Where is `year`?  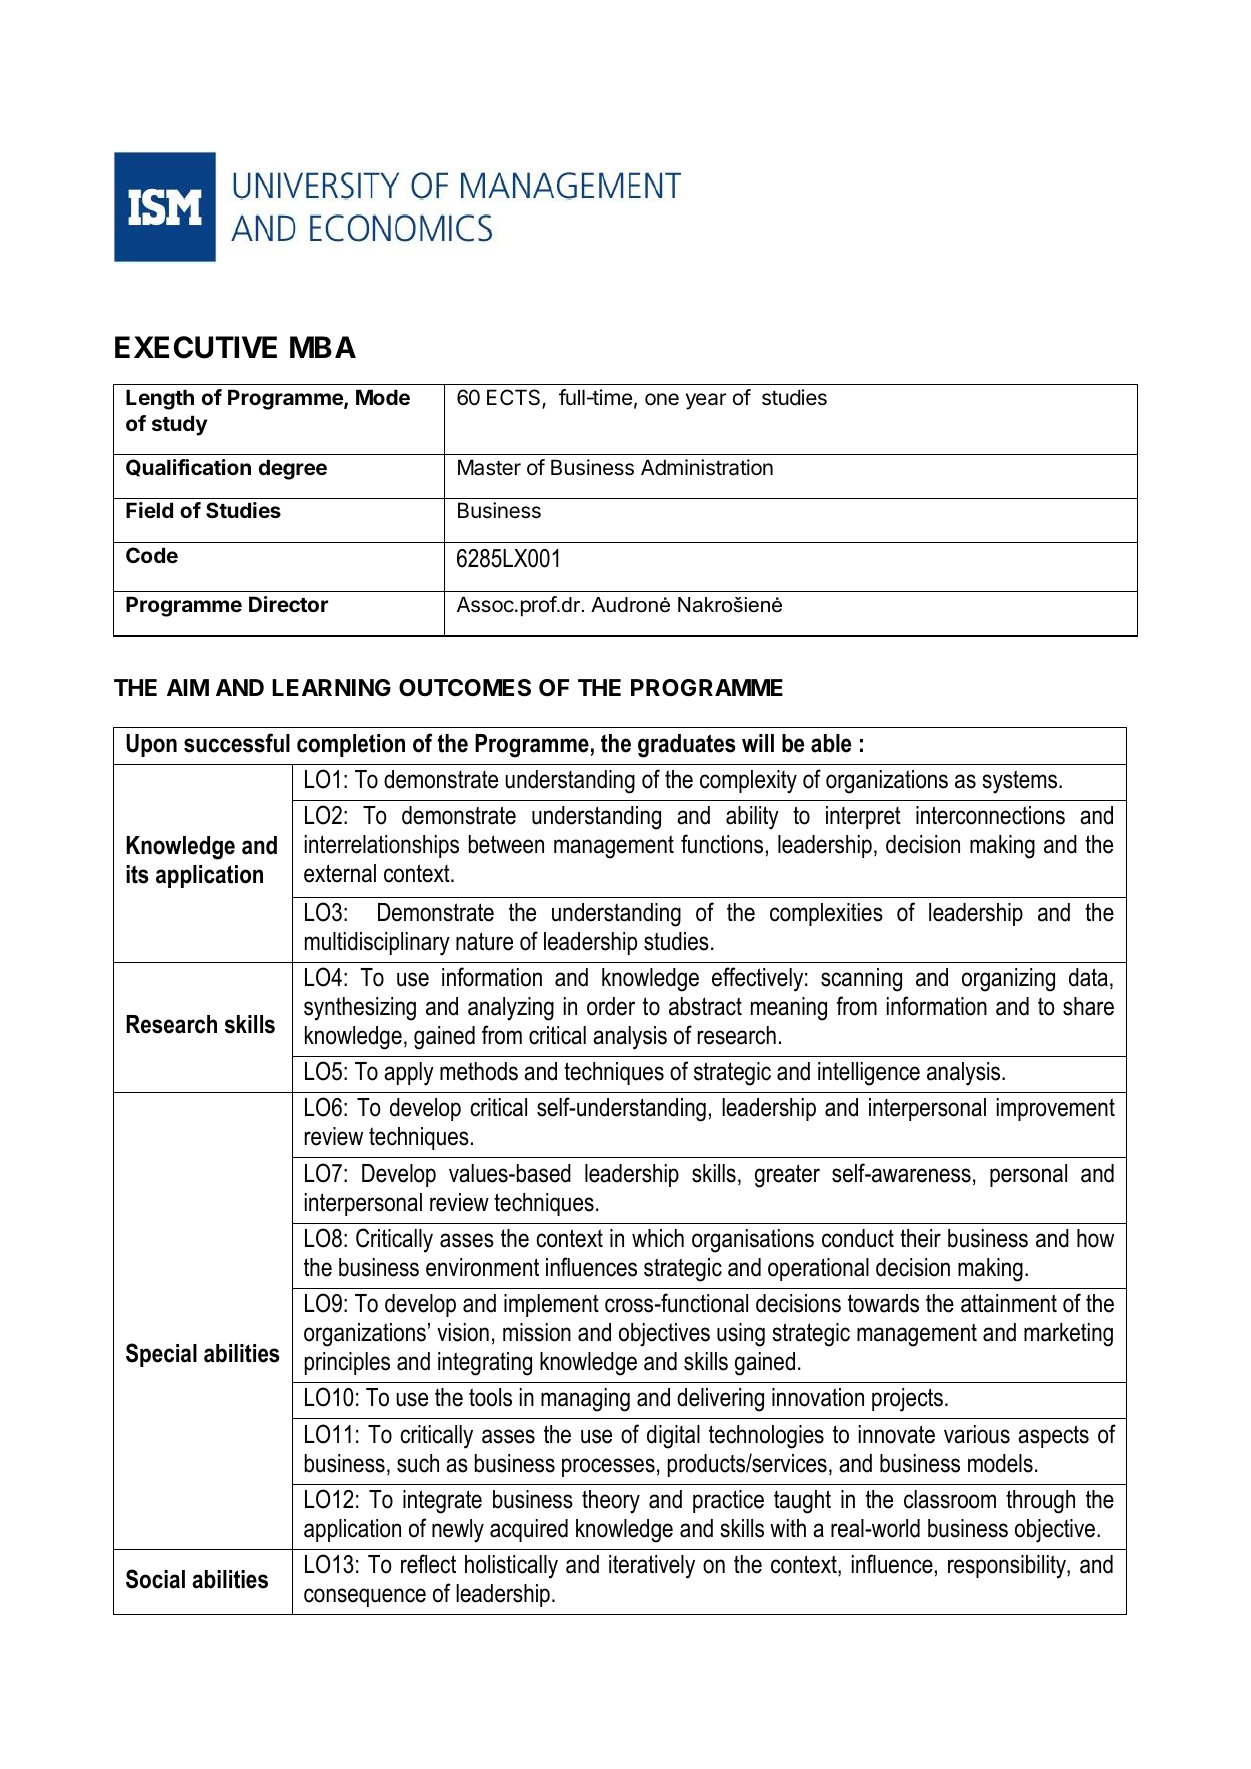
year is located at coordinates (706, 401).
